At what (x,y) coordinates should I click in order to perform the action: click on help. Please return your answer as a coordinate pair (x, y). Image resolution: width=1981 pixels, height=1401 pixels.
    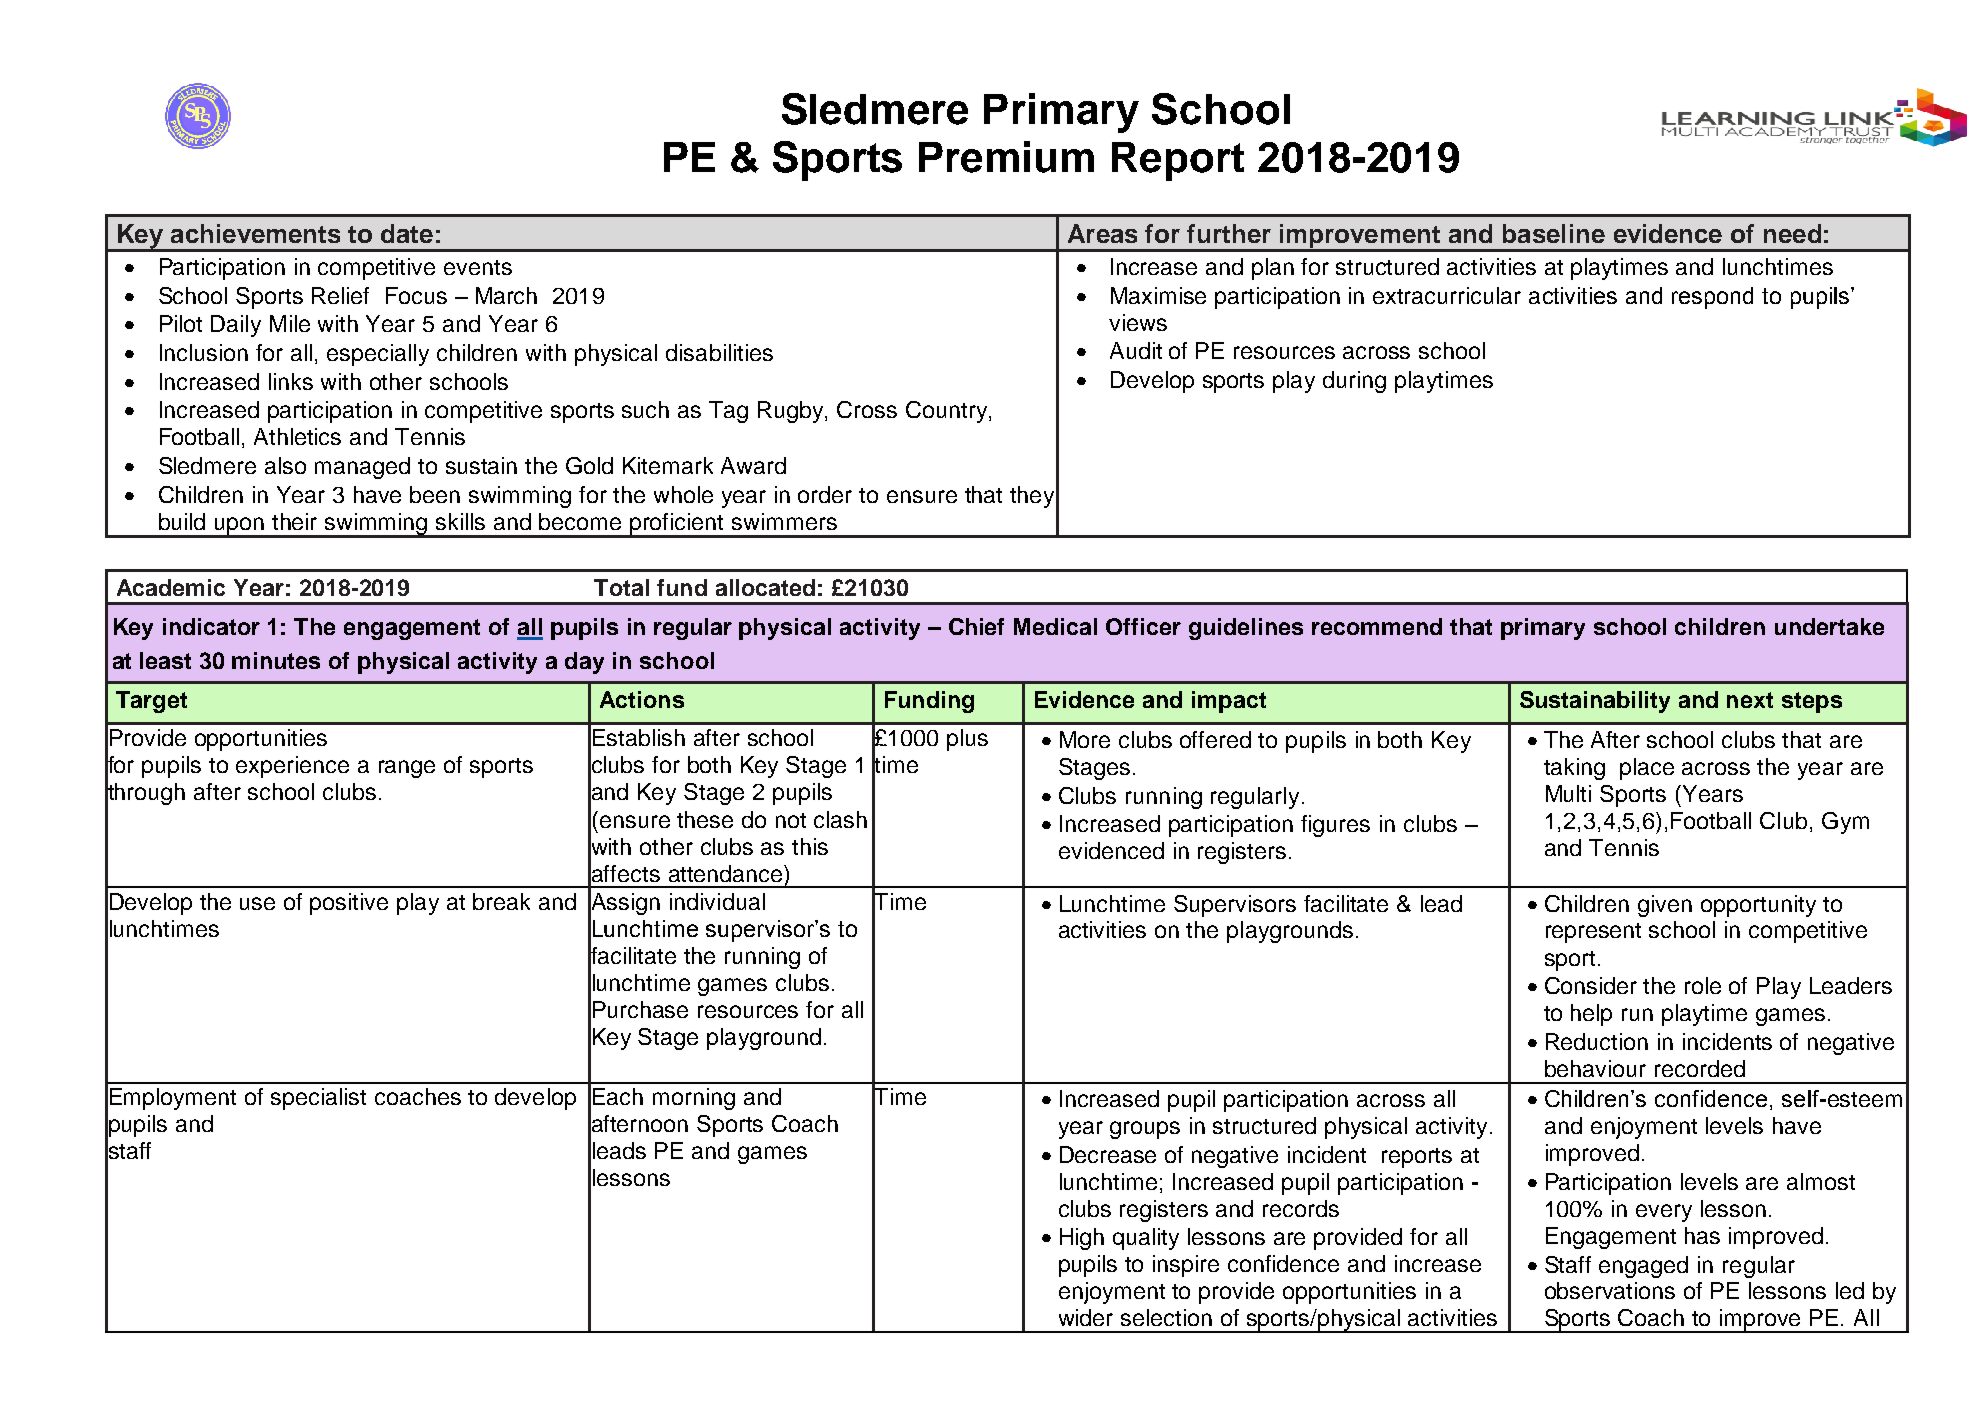
    Looking at the image, I should click on (1591, 1015).
